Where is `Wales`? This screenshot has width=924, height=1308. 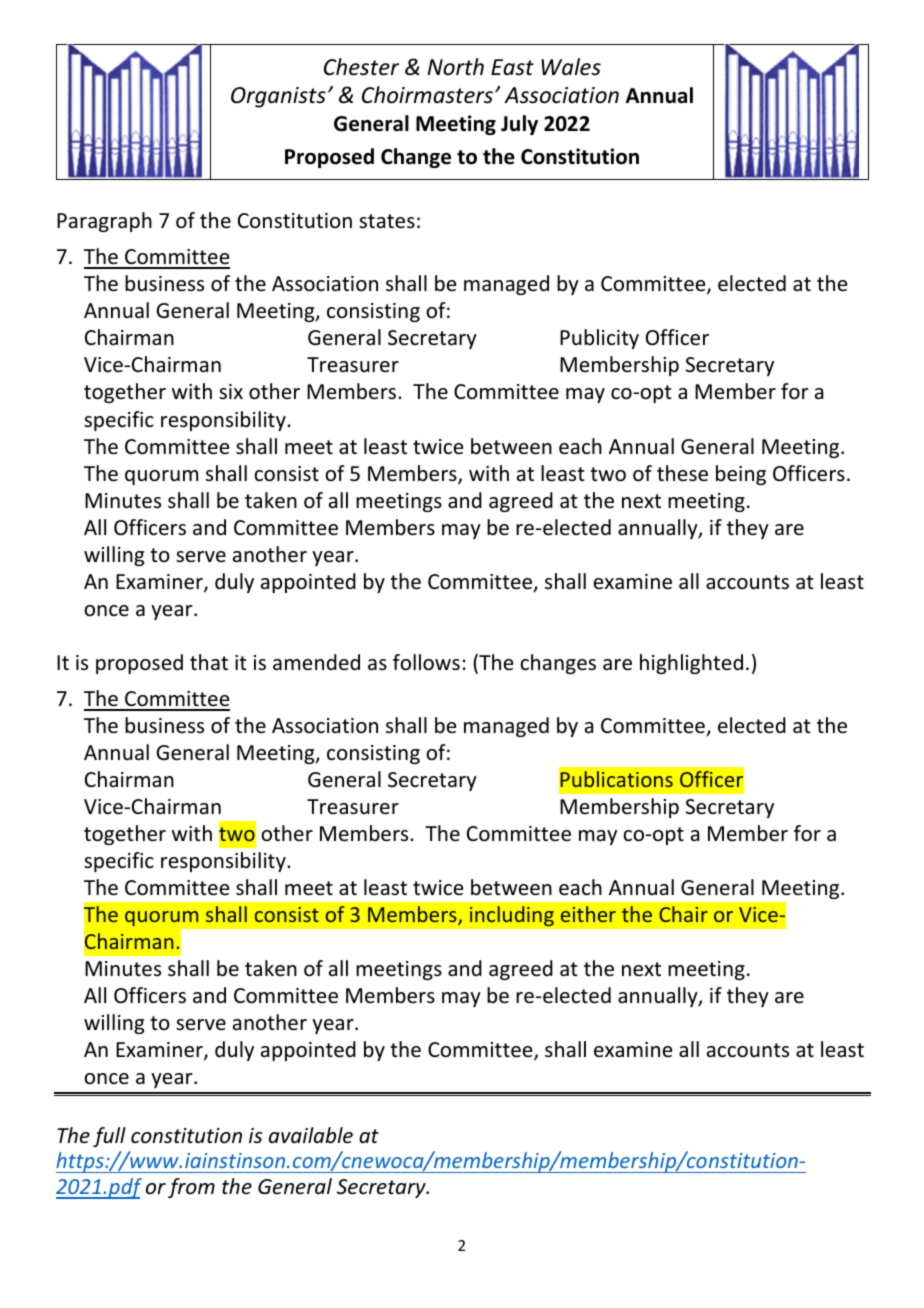
Wales is located at coordinates (571, 67).
